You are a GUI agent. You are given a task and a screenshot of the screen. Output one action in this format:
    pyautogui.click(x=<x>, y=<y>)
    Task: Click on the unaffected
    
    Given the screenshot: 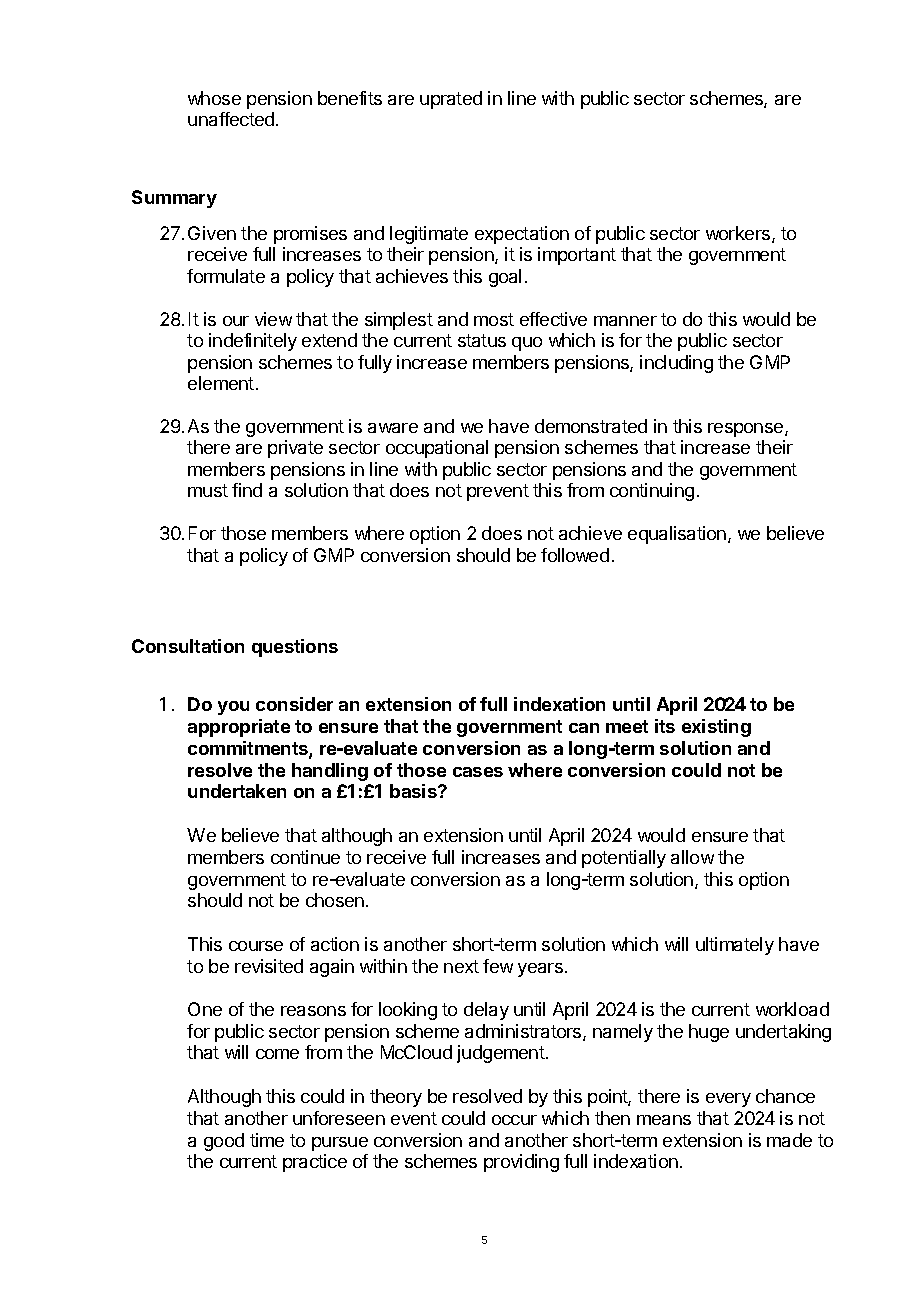 What is the action you would take?
    pyautogui.click(x=231, y=119)
